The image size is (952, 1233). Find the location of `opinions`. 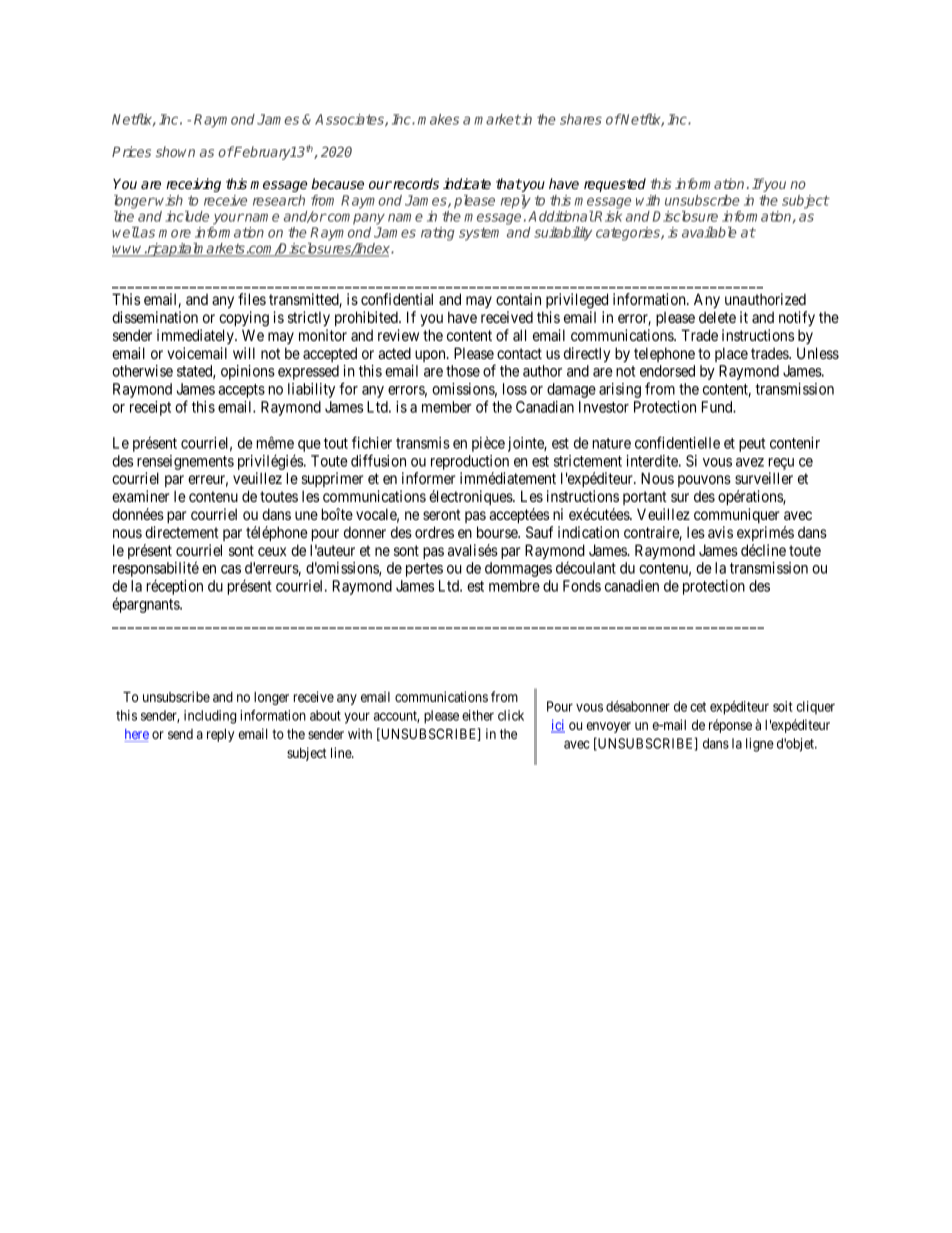

opinions is located at coordinates (248, 372).
